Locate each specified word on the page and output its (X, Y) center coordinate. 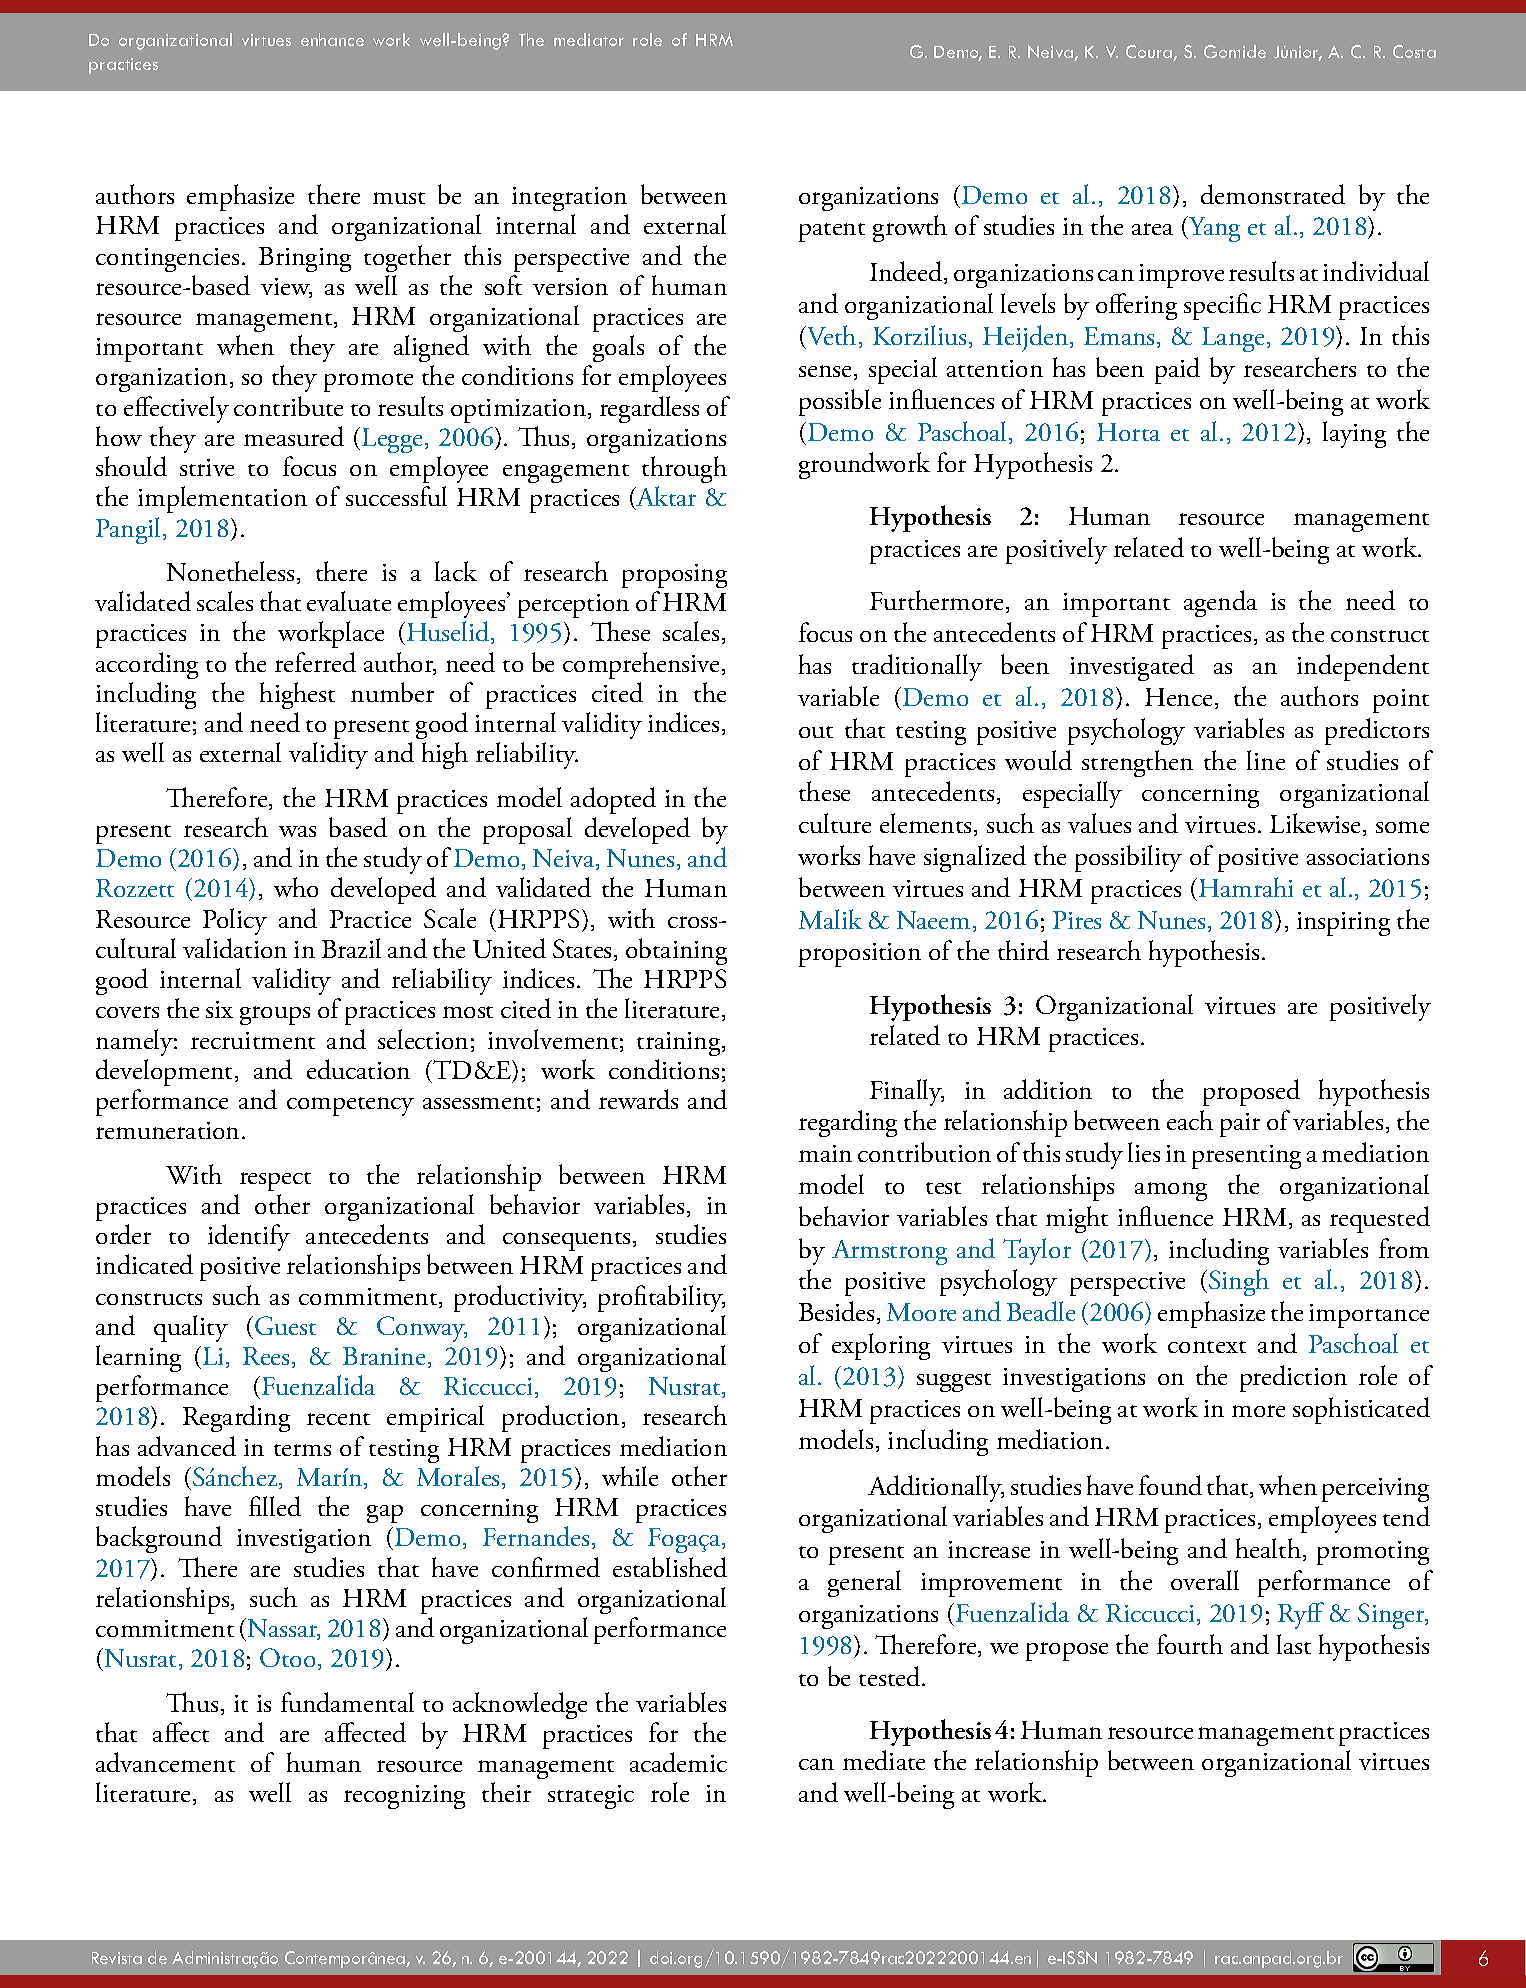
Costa (1414, 51)
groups (275, 1015)
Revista (117, 1958)
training (680, 1044)
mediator (589, 39)
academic (678, 1762)
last (1294, 1644)
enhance (332, 39)
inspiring (1343, 924)
